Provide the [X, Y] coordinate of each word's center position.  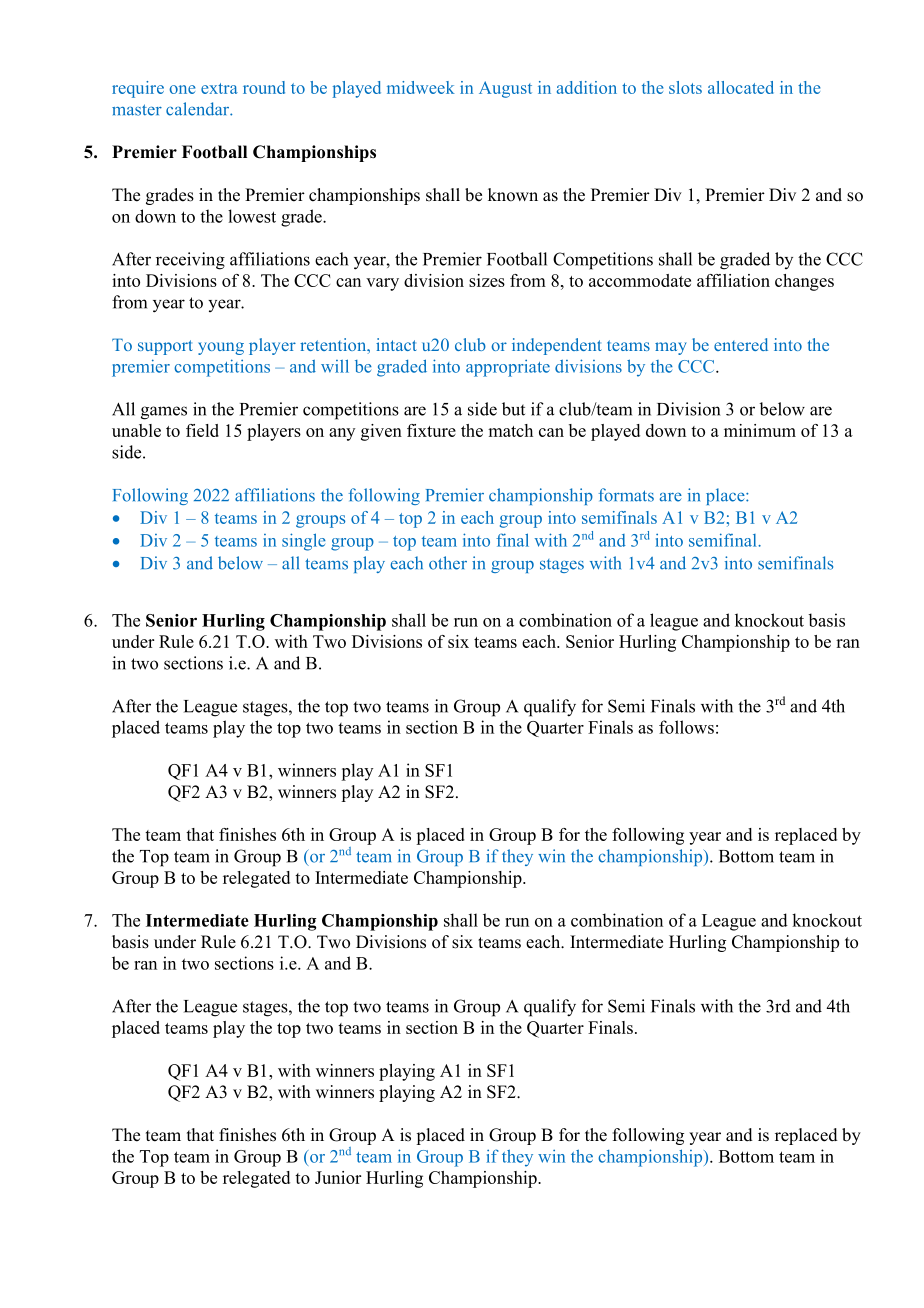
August [505, 89]
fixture [431, 430]
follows [686, 727]
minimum [760, 430]
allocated [741, 87]
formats [626, 495]
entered [741, 344]
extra [219, 88]
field [202, 430]
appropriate [508, 368]
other [448, 563]
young [221, 348]
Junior [338, 1177]
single [304, 542]
